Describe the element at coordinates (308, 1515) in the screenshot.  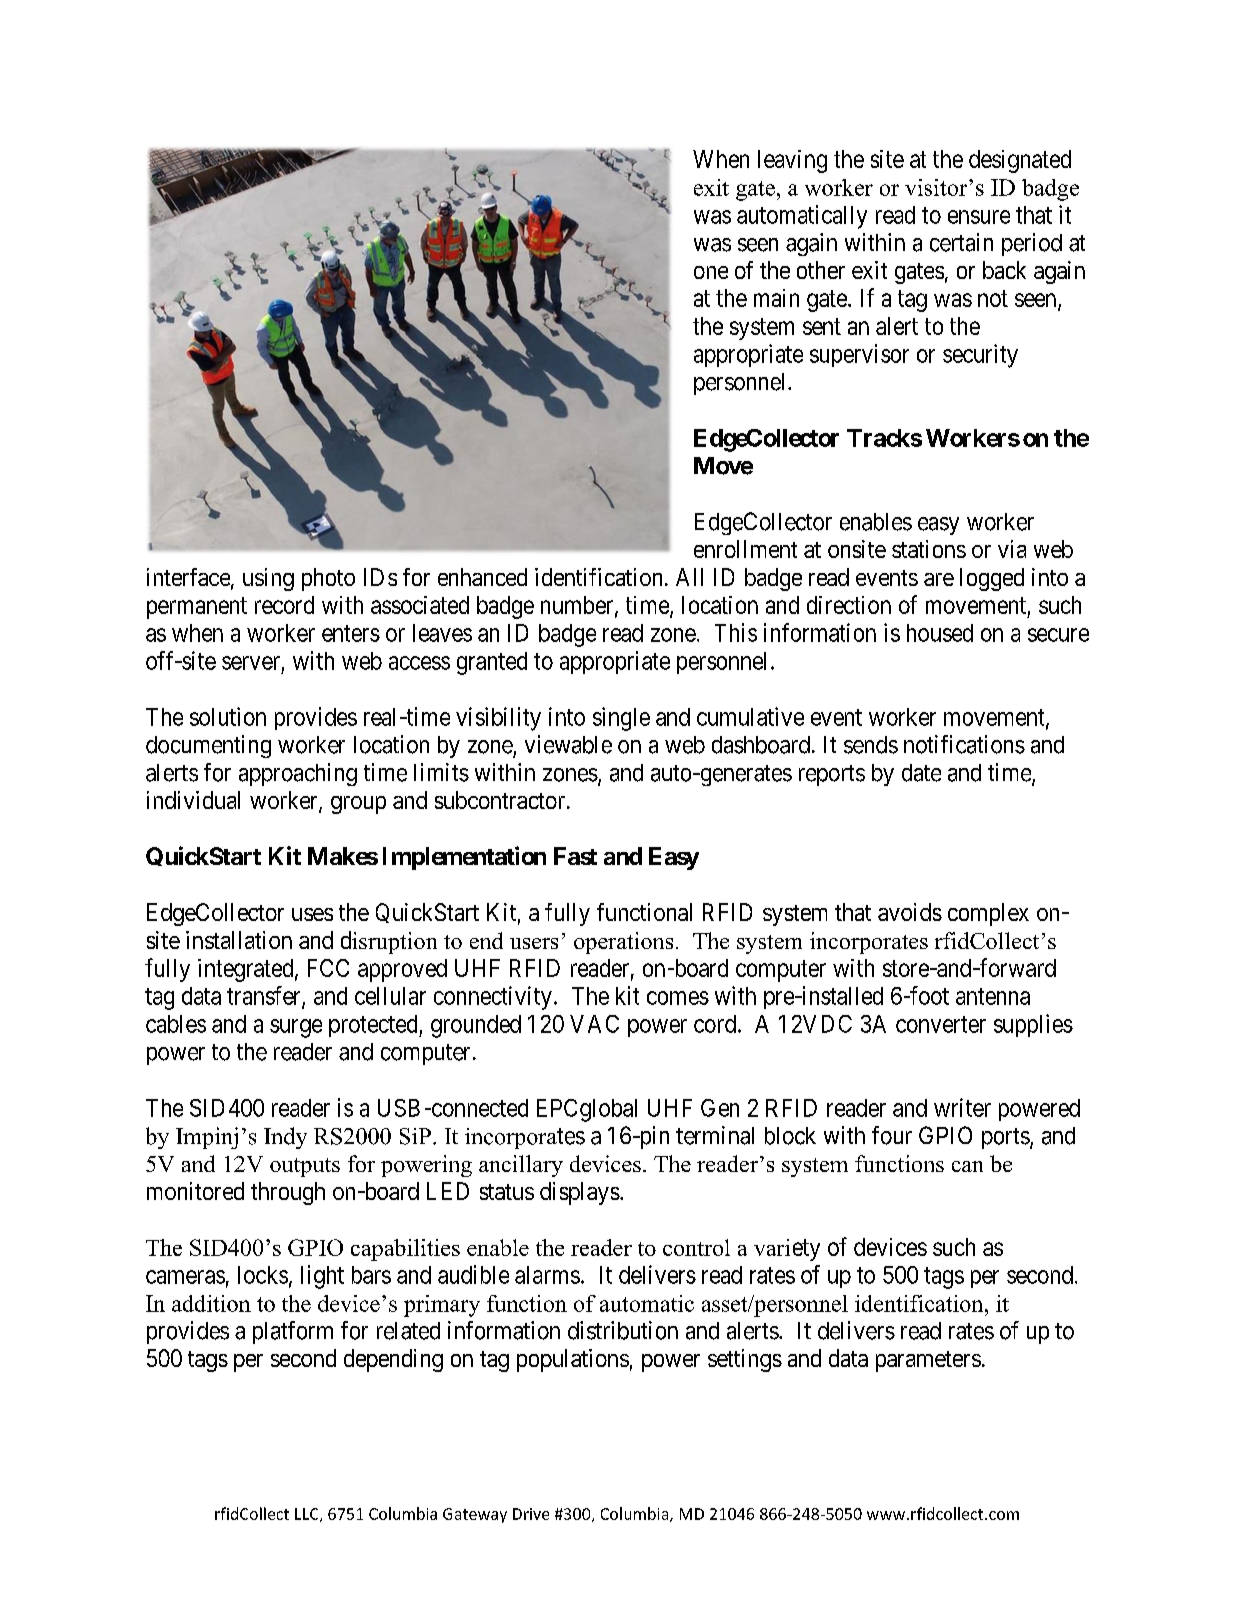
I see `LLC` at that location.
